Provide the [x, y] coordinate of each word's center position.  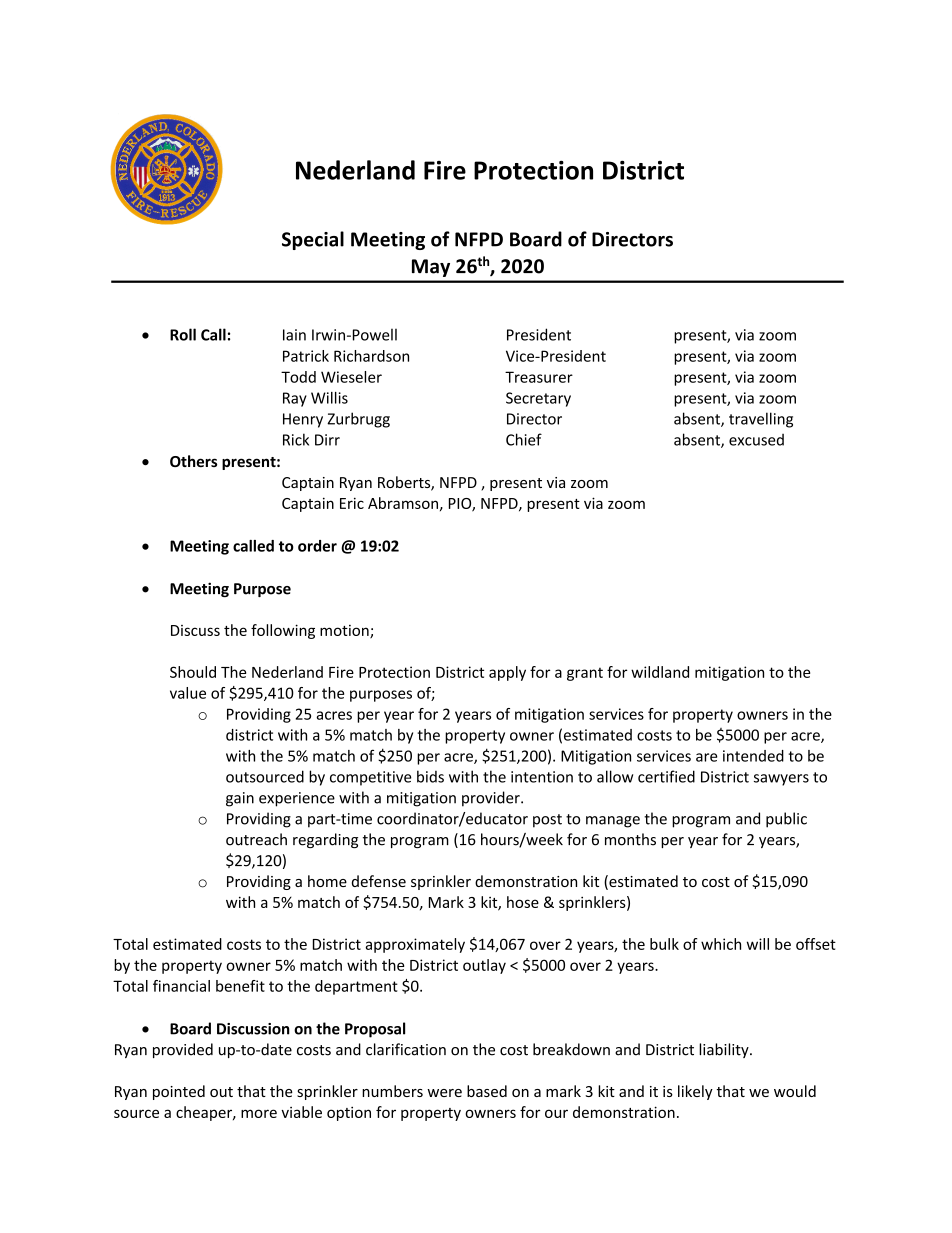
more [259, 1113]
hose [523, 902]
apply [507, 673]
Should [193, 672]
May [431, 268]
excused [756, 440]
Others [193, 461]
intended [753, 756]
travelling [761, 420]
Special [313, 240]
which [721, 944]
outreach [256, 839]
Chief [524, 439]
